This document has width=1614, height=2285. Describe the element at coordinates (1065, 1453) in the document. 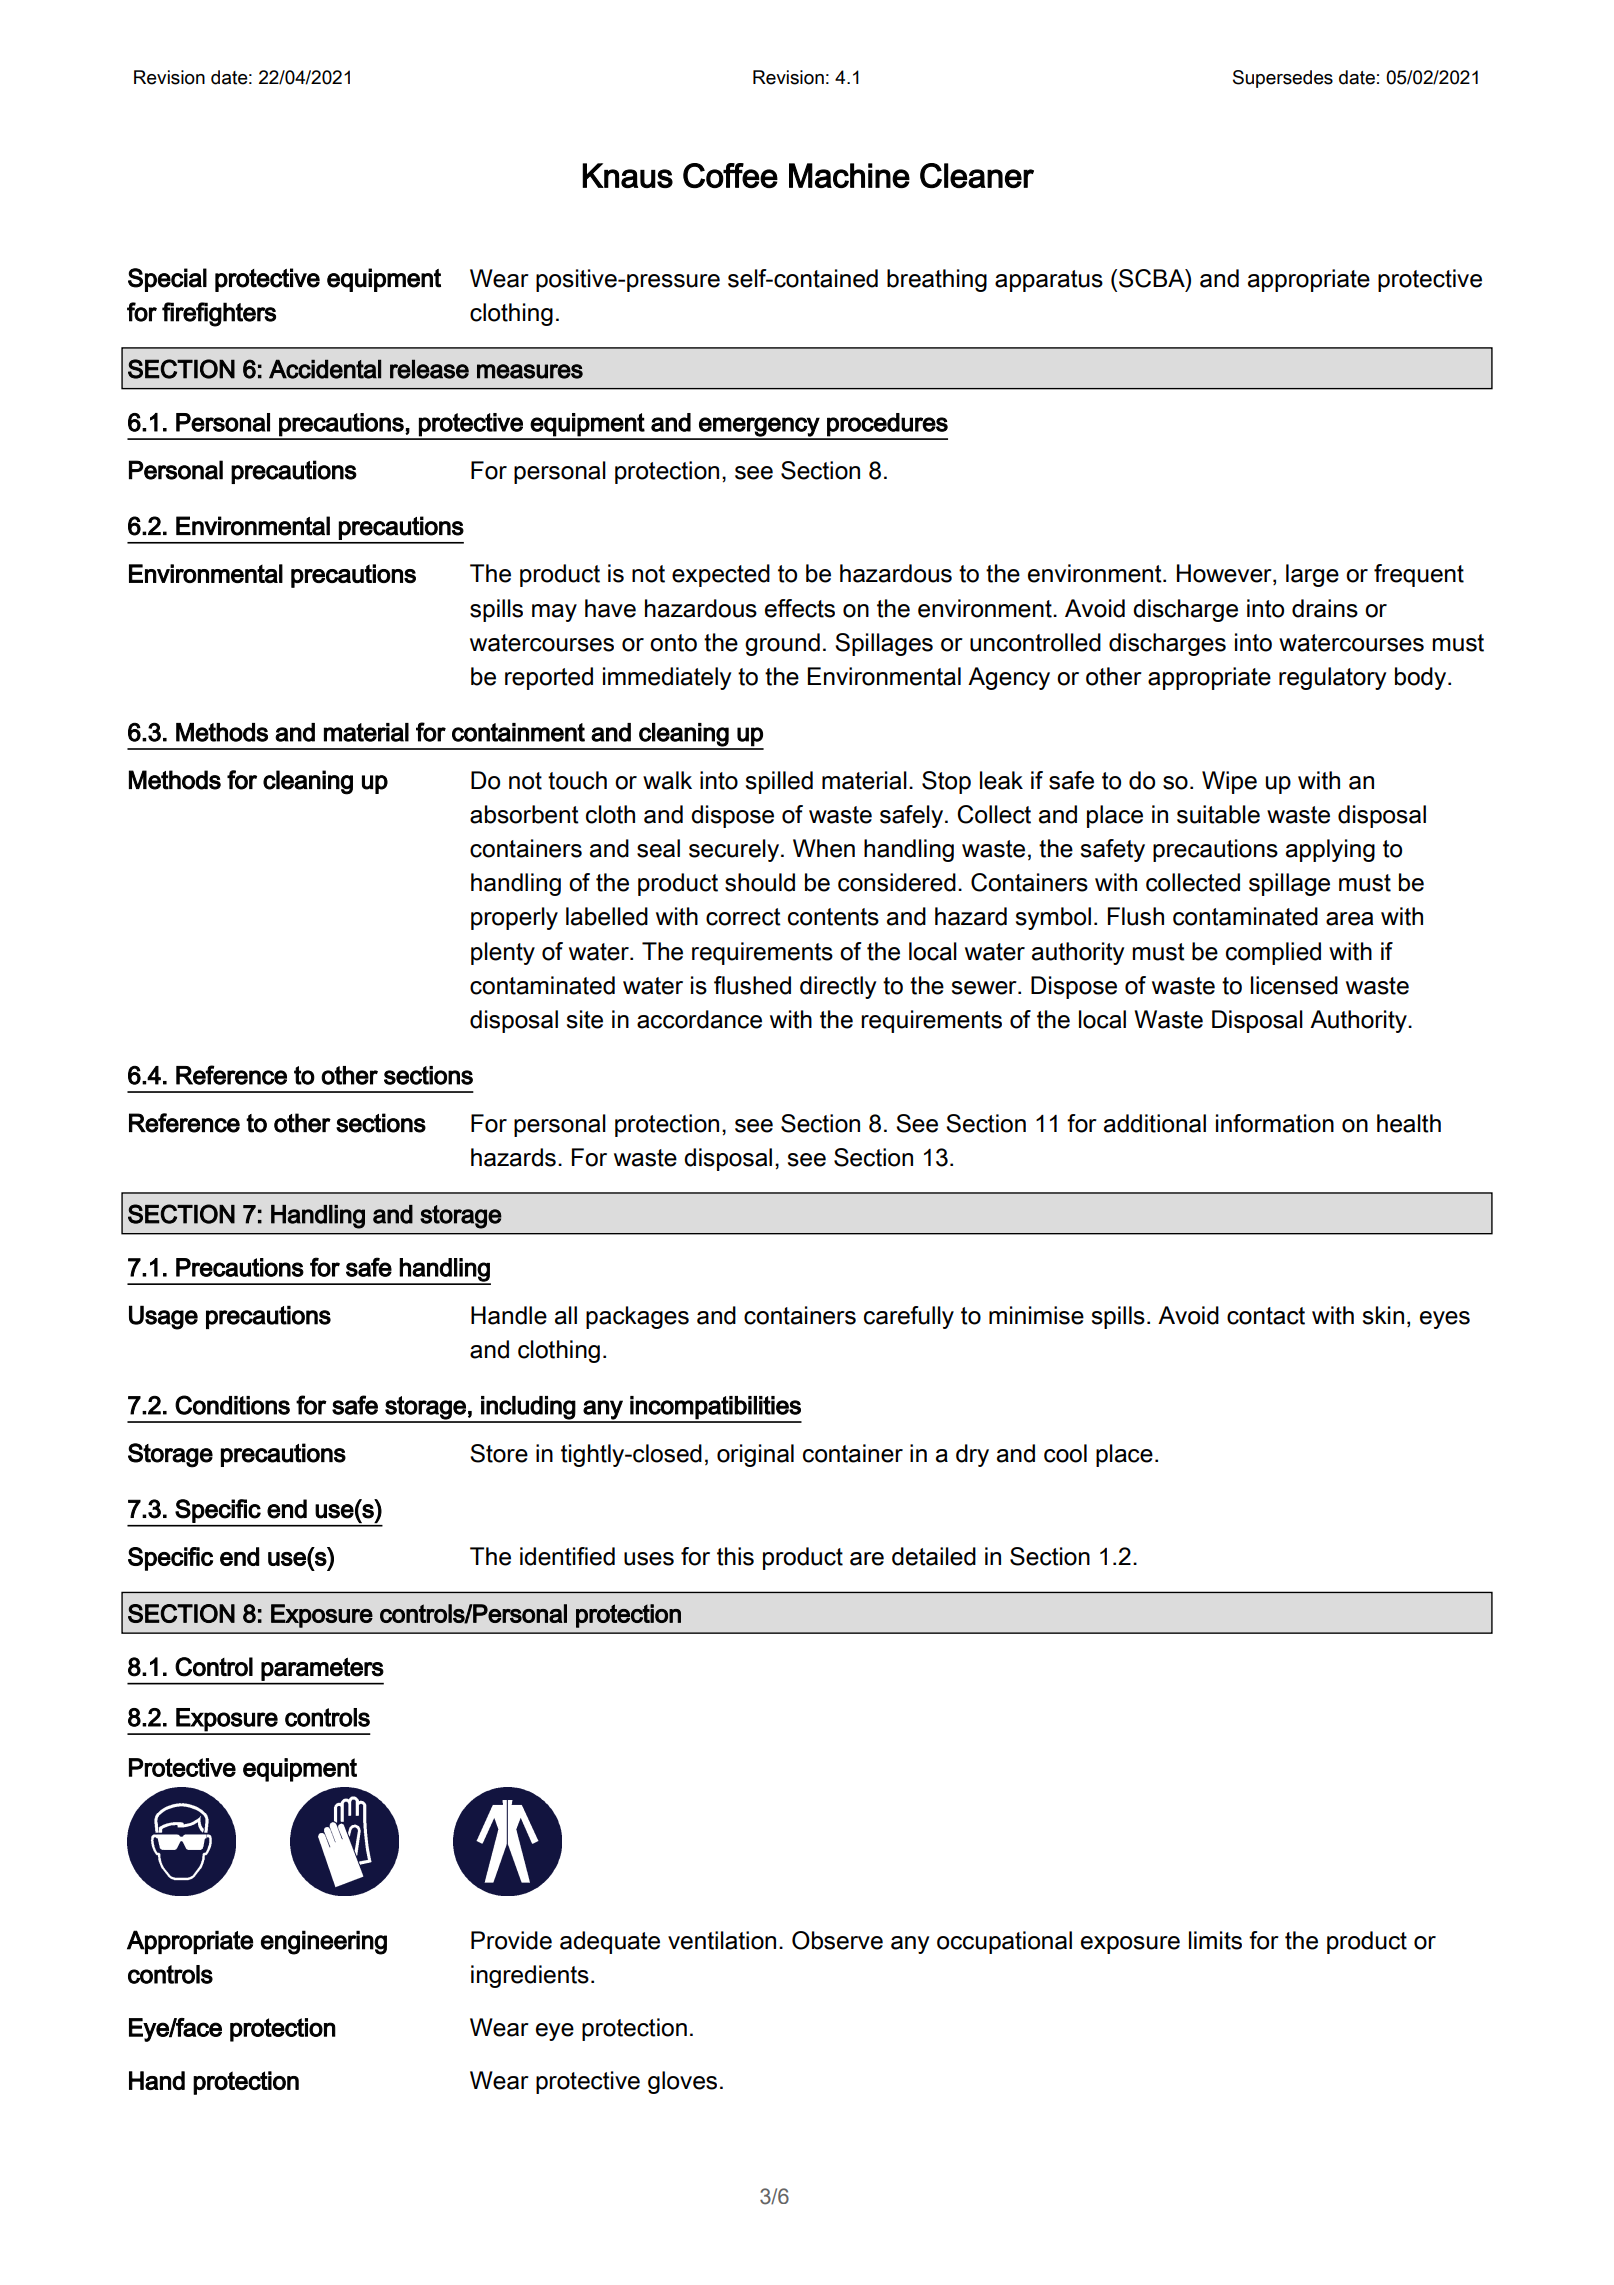

I see `cool` at that location.
